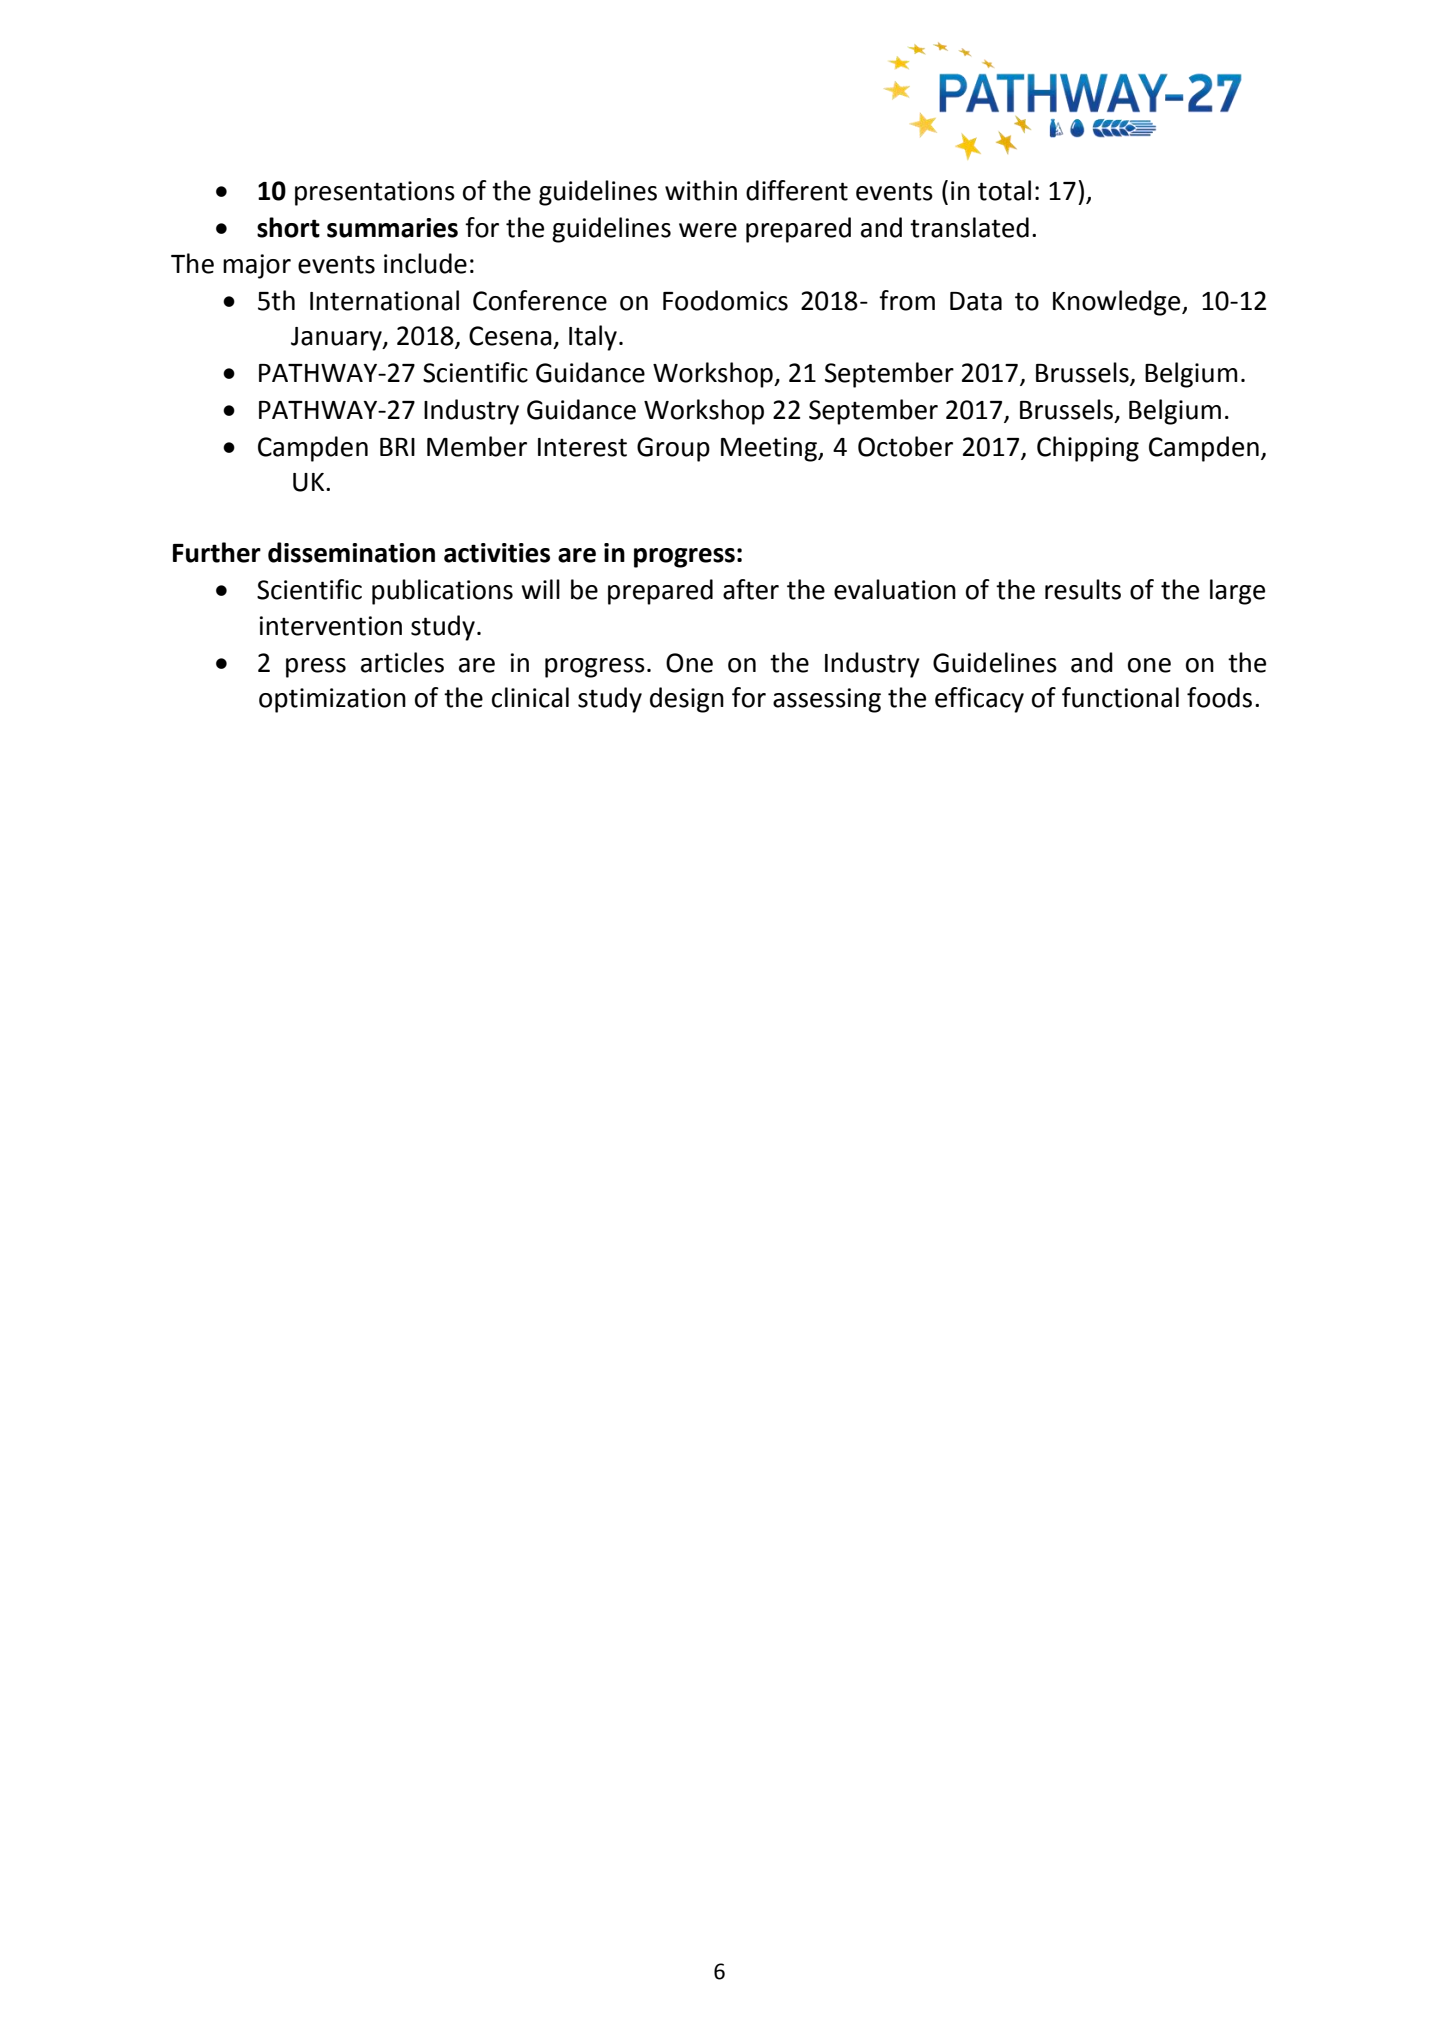 The width and height of the screenshot is (1439, 2035). What do you see at coordinates (1004, 190) in the screenshot?
I see `total` at bounding box center [1004, 190].
